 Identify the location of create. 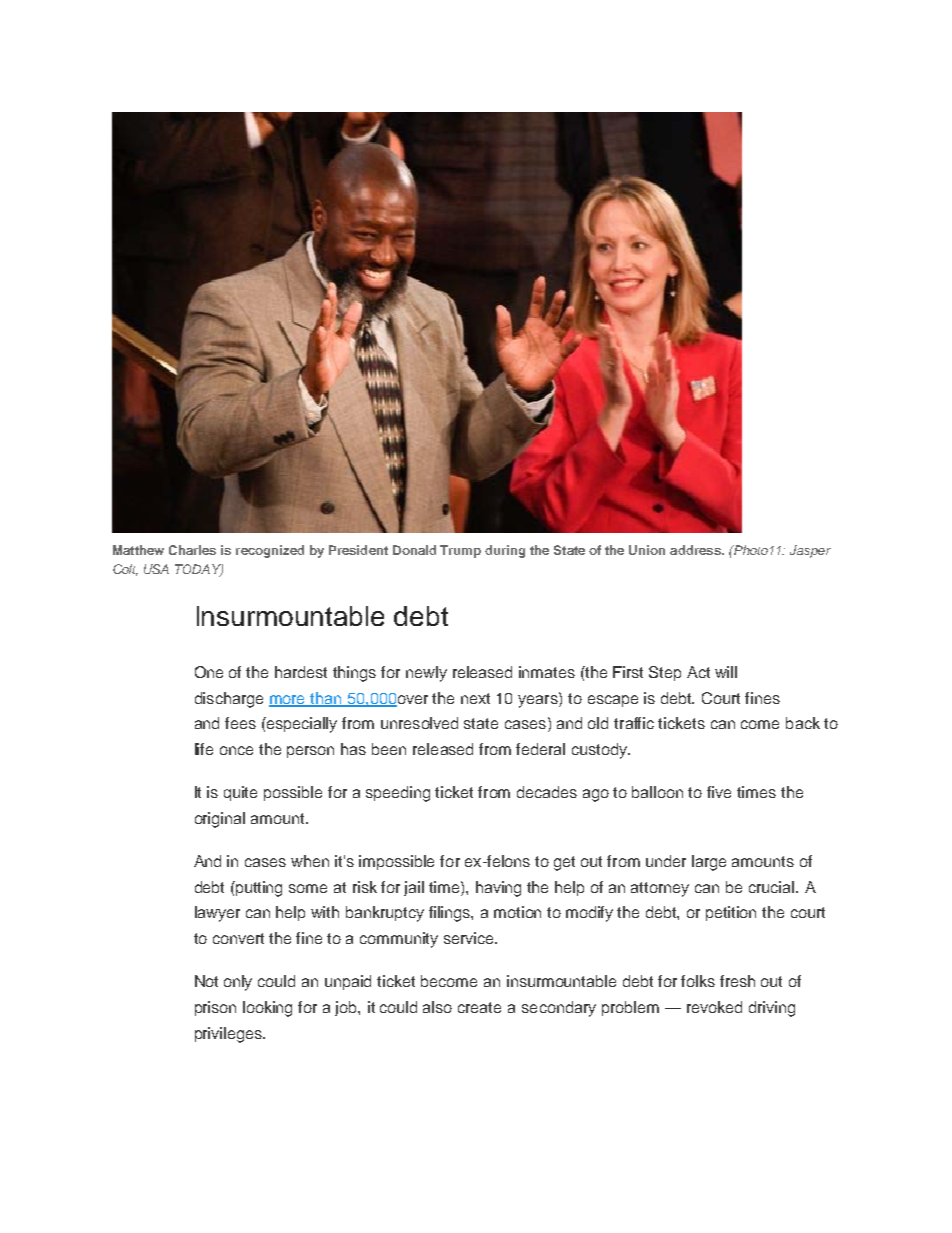
(479, 1007).
